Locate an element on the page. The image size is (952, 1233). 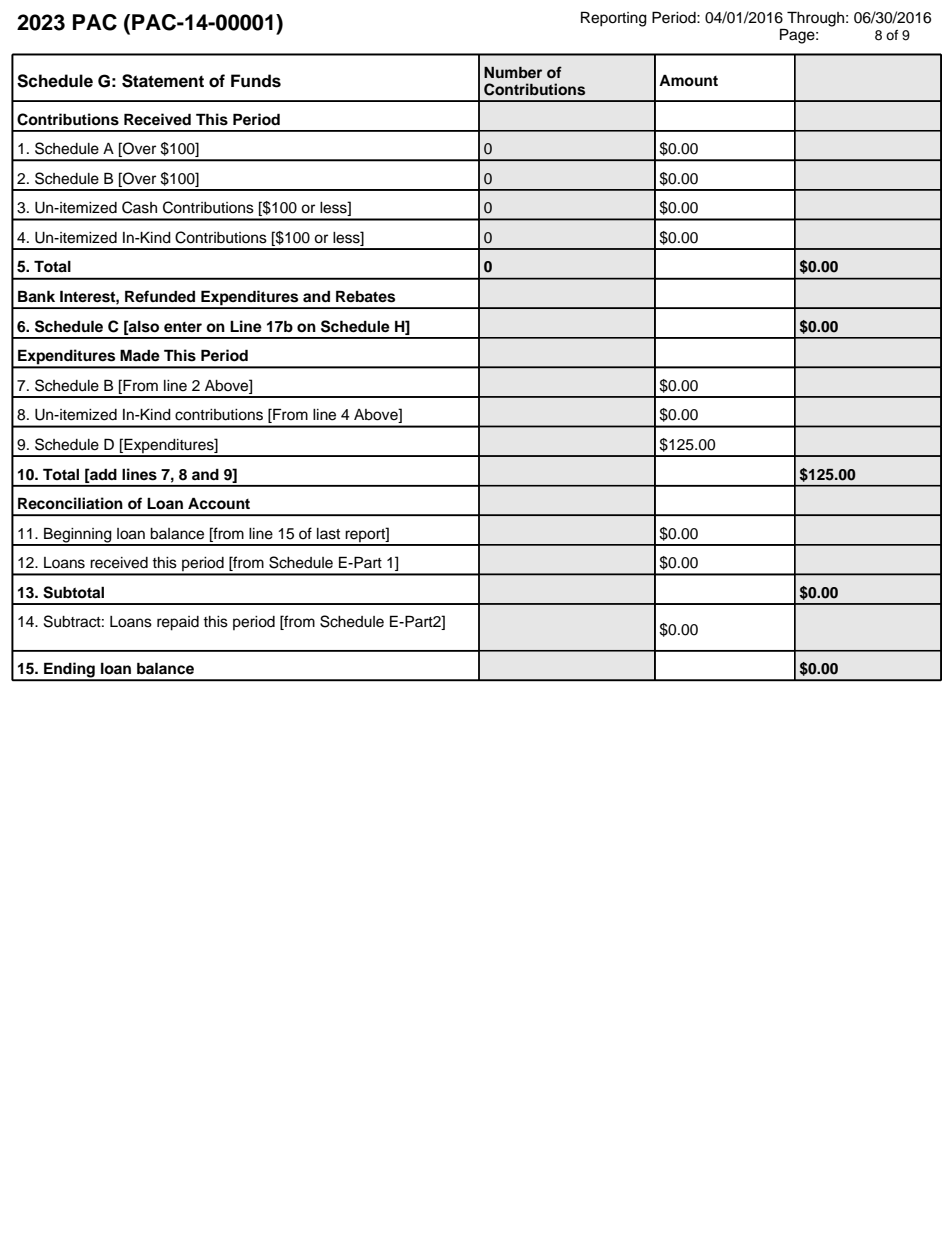
last is located at coordinates (328, 534).
